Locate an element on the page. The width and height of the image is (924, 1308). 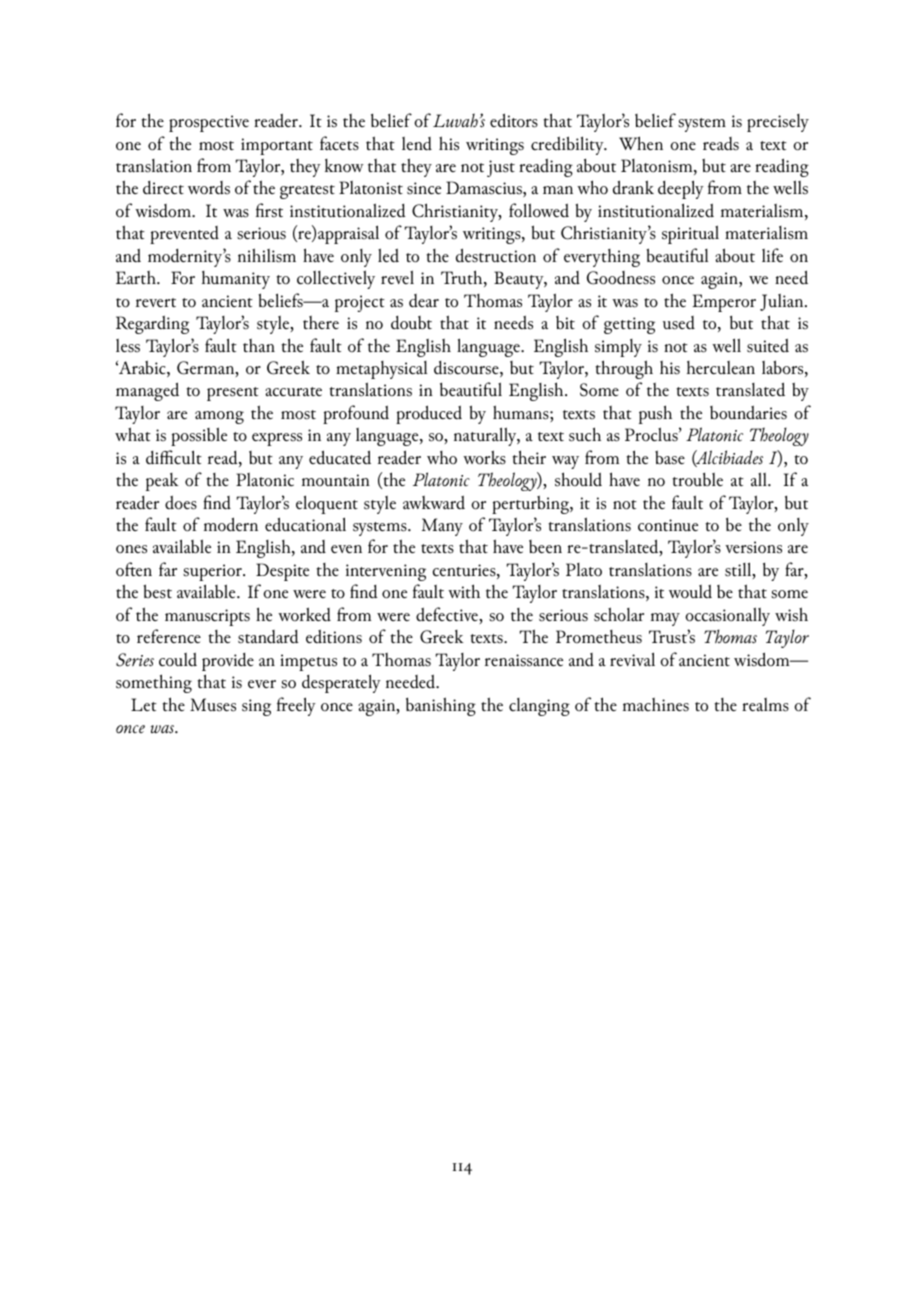
Muses is located at coordinates (213, 705).
